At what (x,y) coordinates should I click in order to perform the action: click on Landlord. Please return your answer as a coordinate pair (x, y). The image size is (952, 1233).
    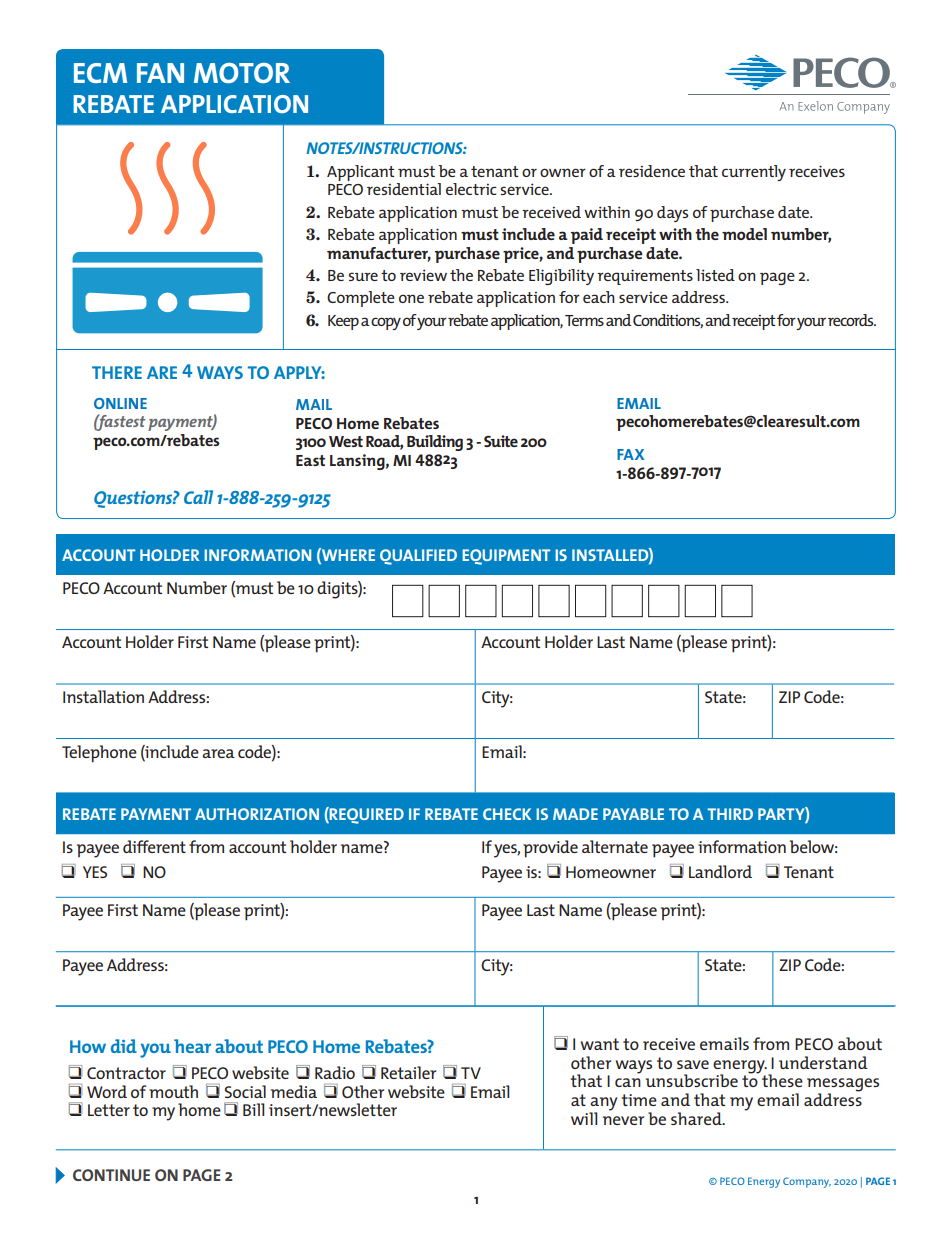
    Looking at the image, I should click on (720, 871).
